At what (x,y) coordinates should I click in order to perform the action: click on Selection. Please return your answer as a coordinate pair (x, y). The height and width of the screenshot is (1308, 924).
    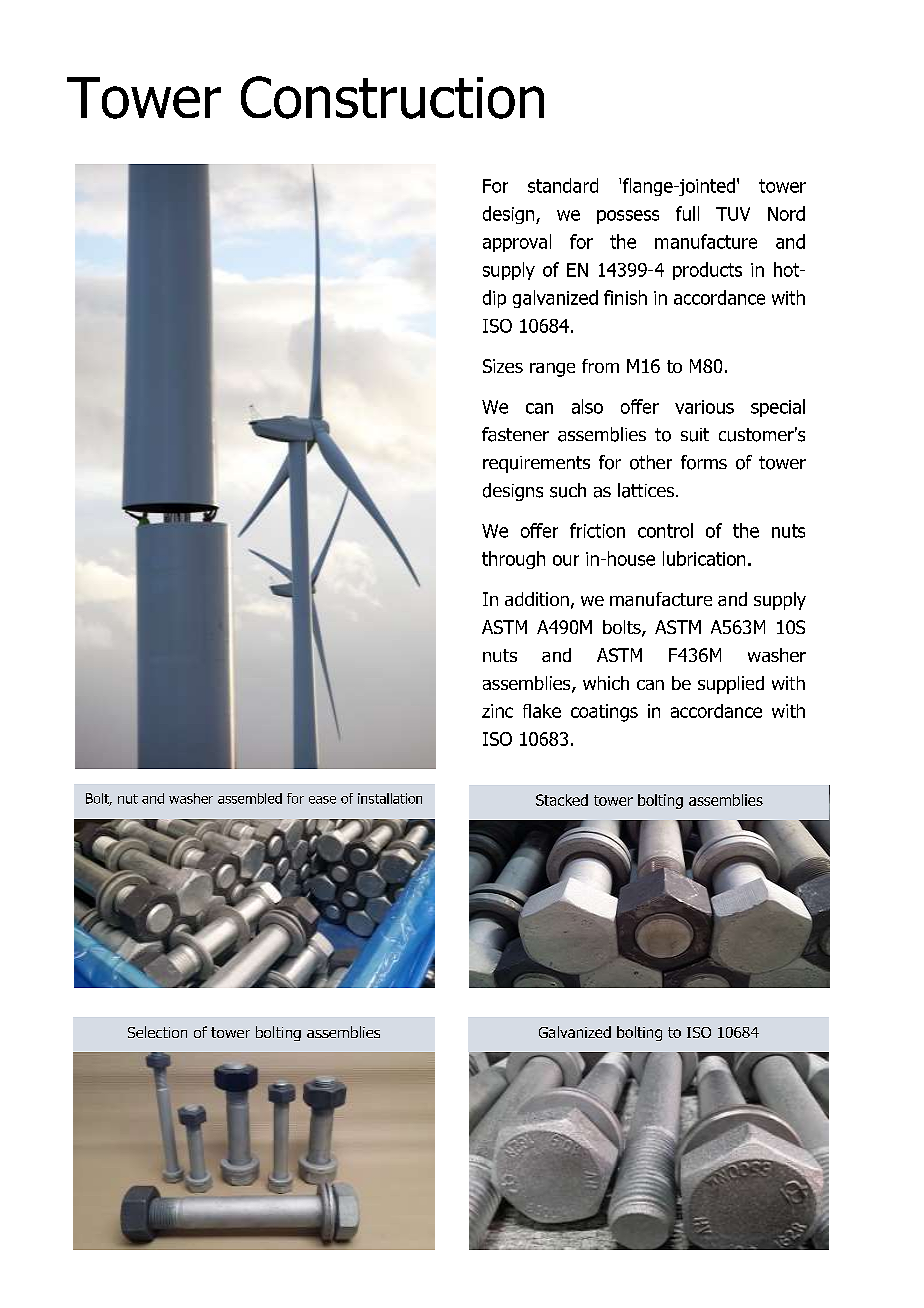
    Looking at the image, I should click on (157, 1032).
